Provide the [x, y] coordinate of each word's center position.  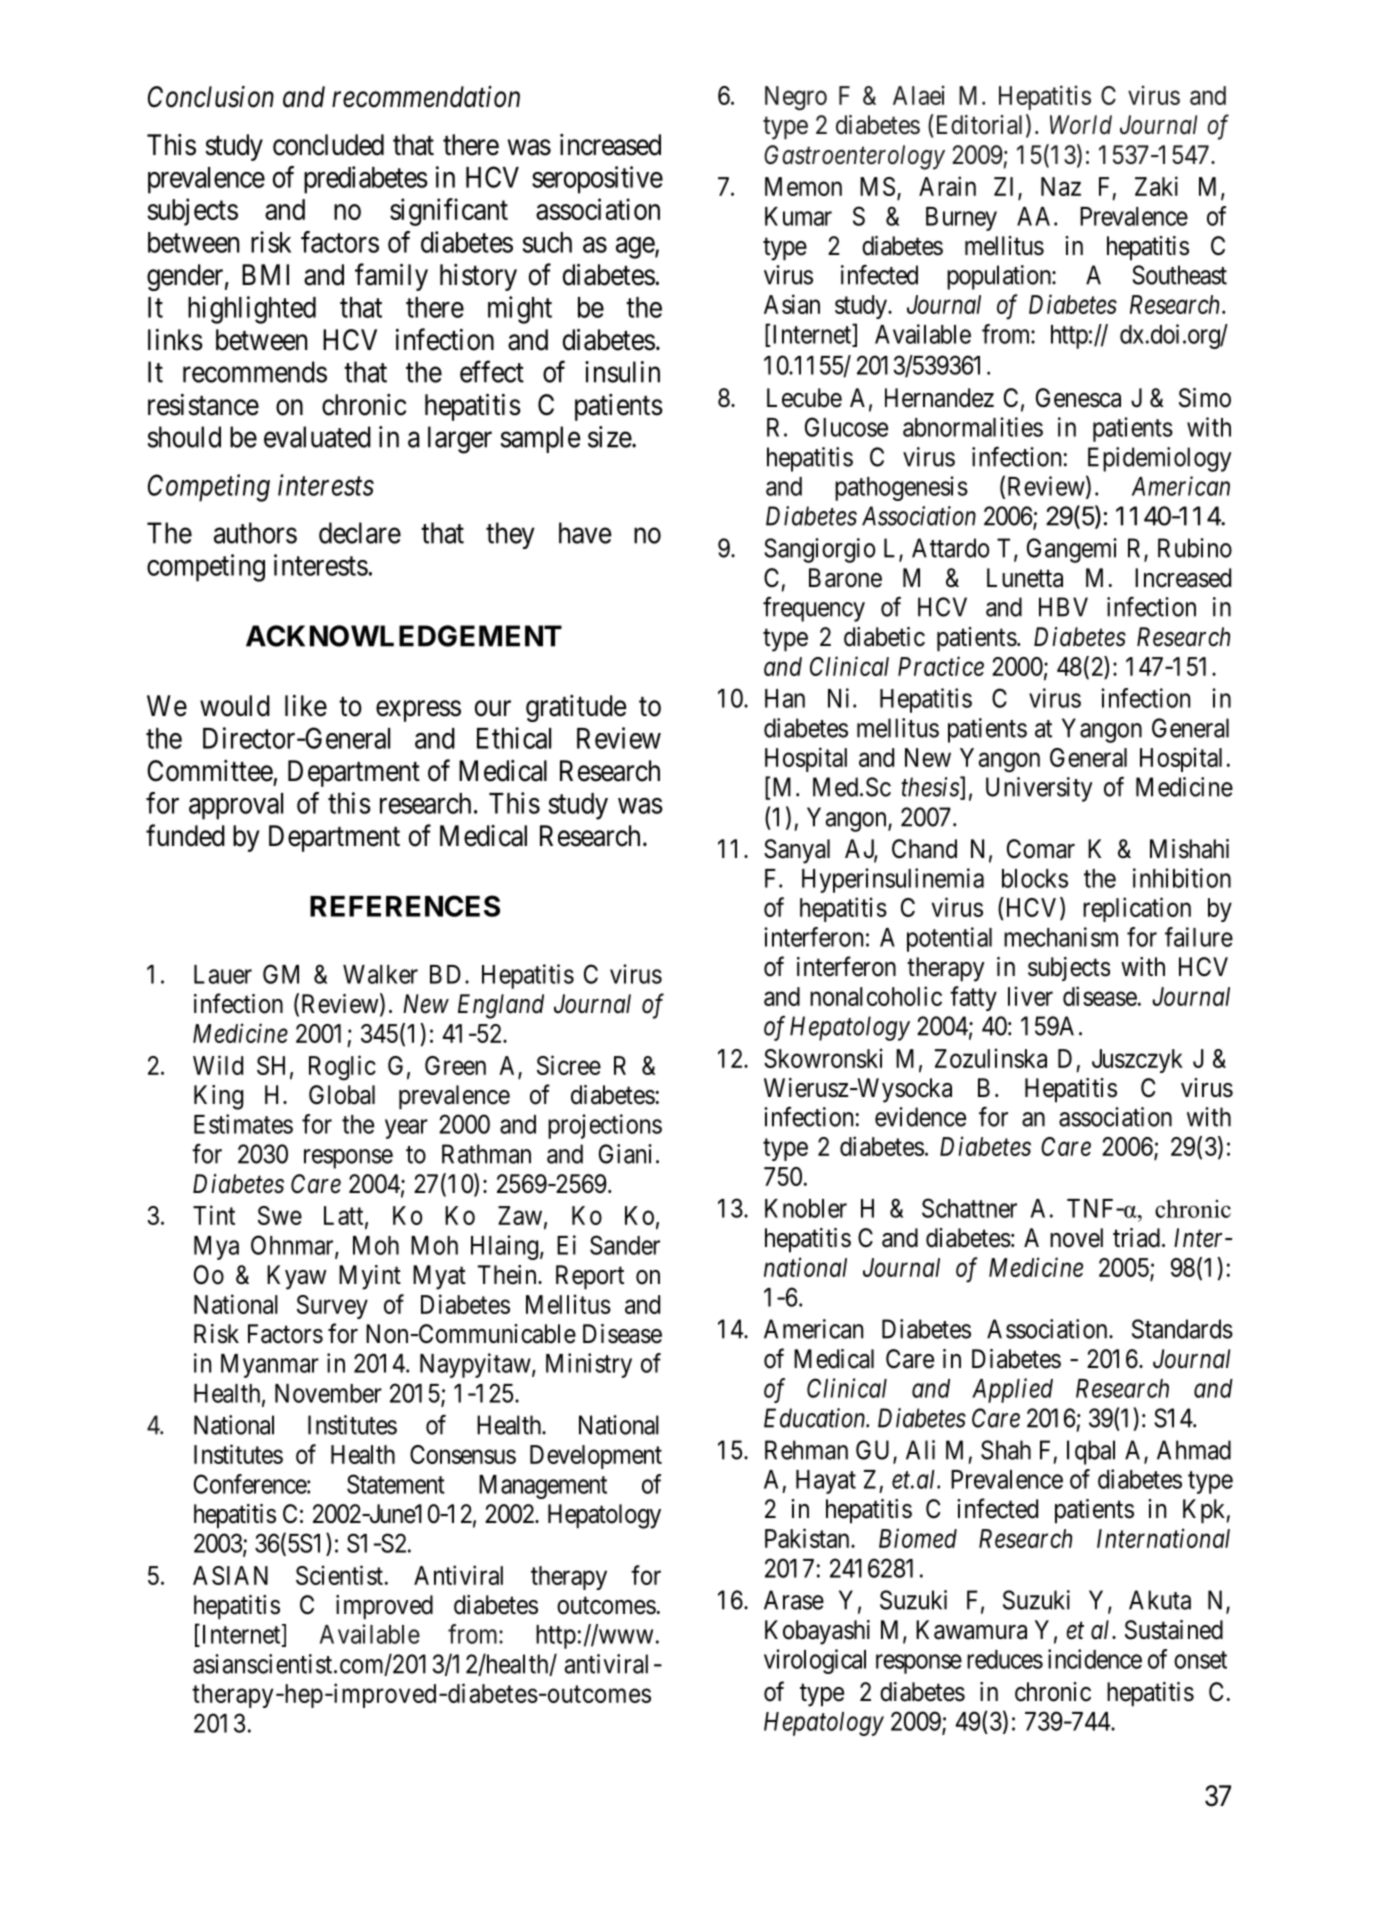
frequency [814, 609]
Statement [396, 1484]
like [306, 706]
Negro [796, 98]
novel [1076, 1238]
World [1081, 125]
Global [342, 1095]
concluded [328, 145]
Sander [625, 1245]
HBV [1063, 607]
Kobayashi [817, 1632]
